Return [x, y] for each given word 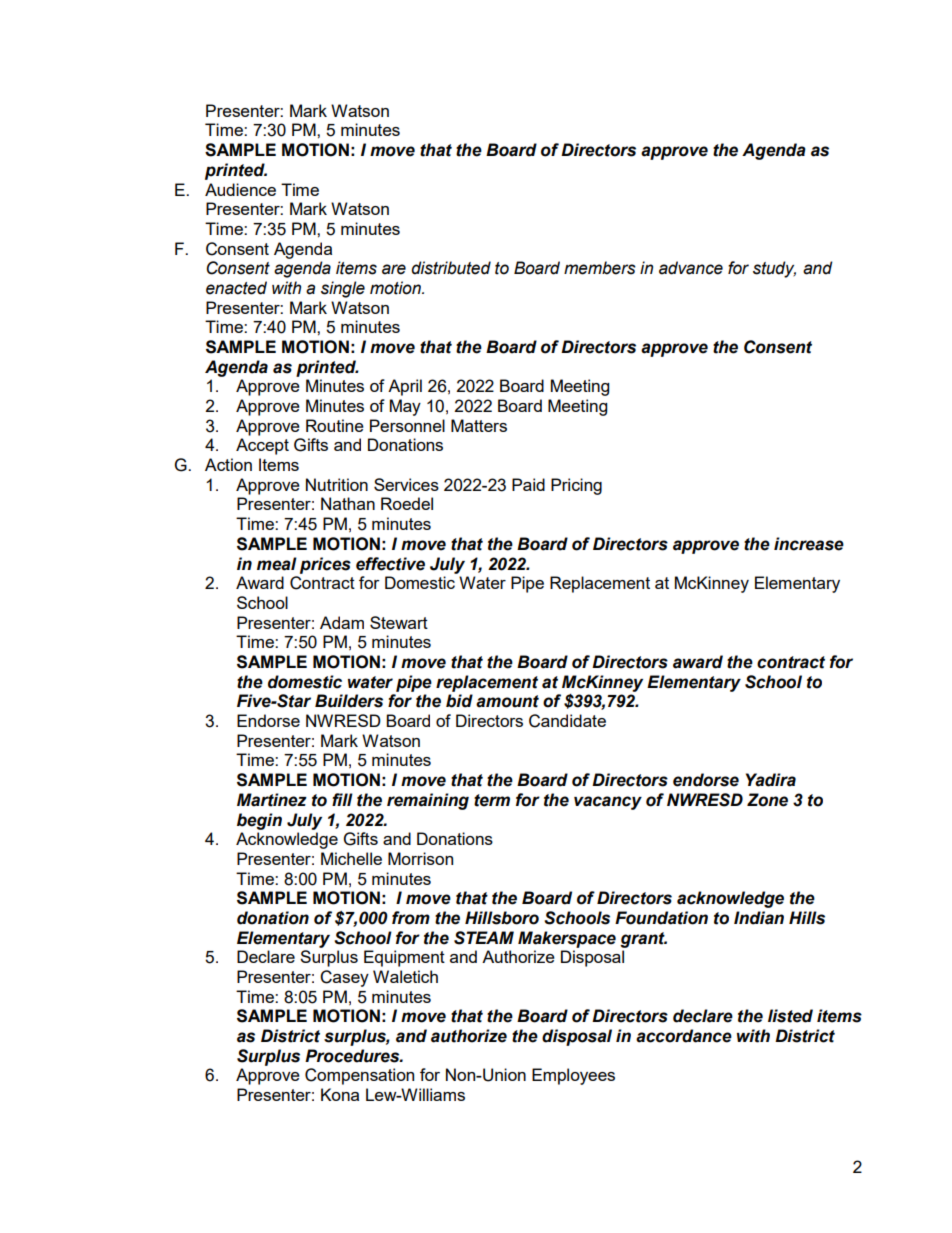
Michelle [351, 858]
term [492, 800]
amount [507, 701]
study [774, 269]
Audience [240, 189]
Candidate [567, 721]
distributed [451, 268]
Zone [767, 800]
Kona [340, 1094]
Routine [335, 425]
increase [809, 544]
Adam [342, 622]
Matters [479, 425]
